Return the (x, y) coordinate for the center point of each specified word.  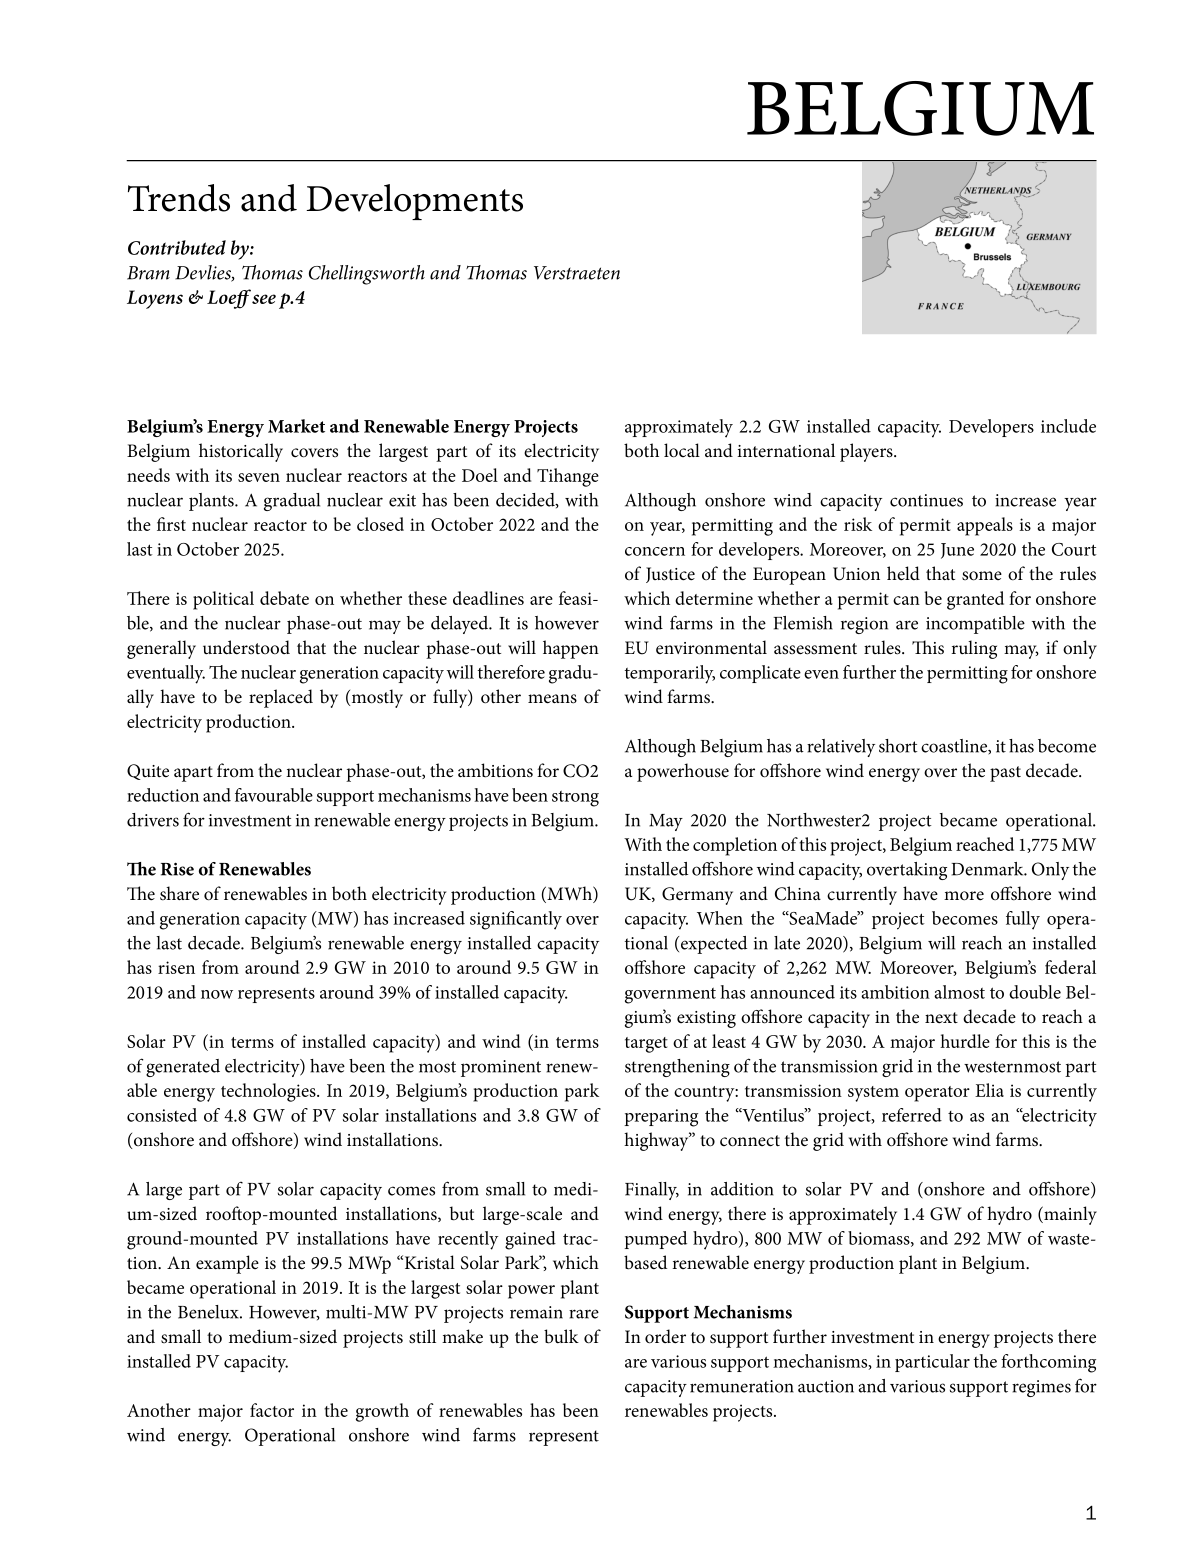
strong (575, 799)
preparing (661, 1118)
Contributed (177, 247)
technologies (269, 1092)
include (1068, 426)
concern (655, 551)
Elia (989, 1090)
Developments (414, 202)
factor (272, 1410)
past (1005, 774)
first (171, 524)
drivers (153, 820)
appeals (985, 526)
